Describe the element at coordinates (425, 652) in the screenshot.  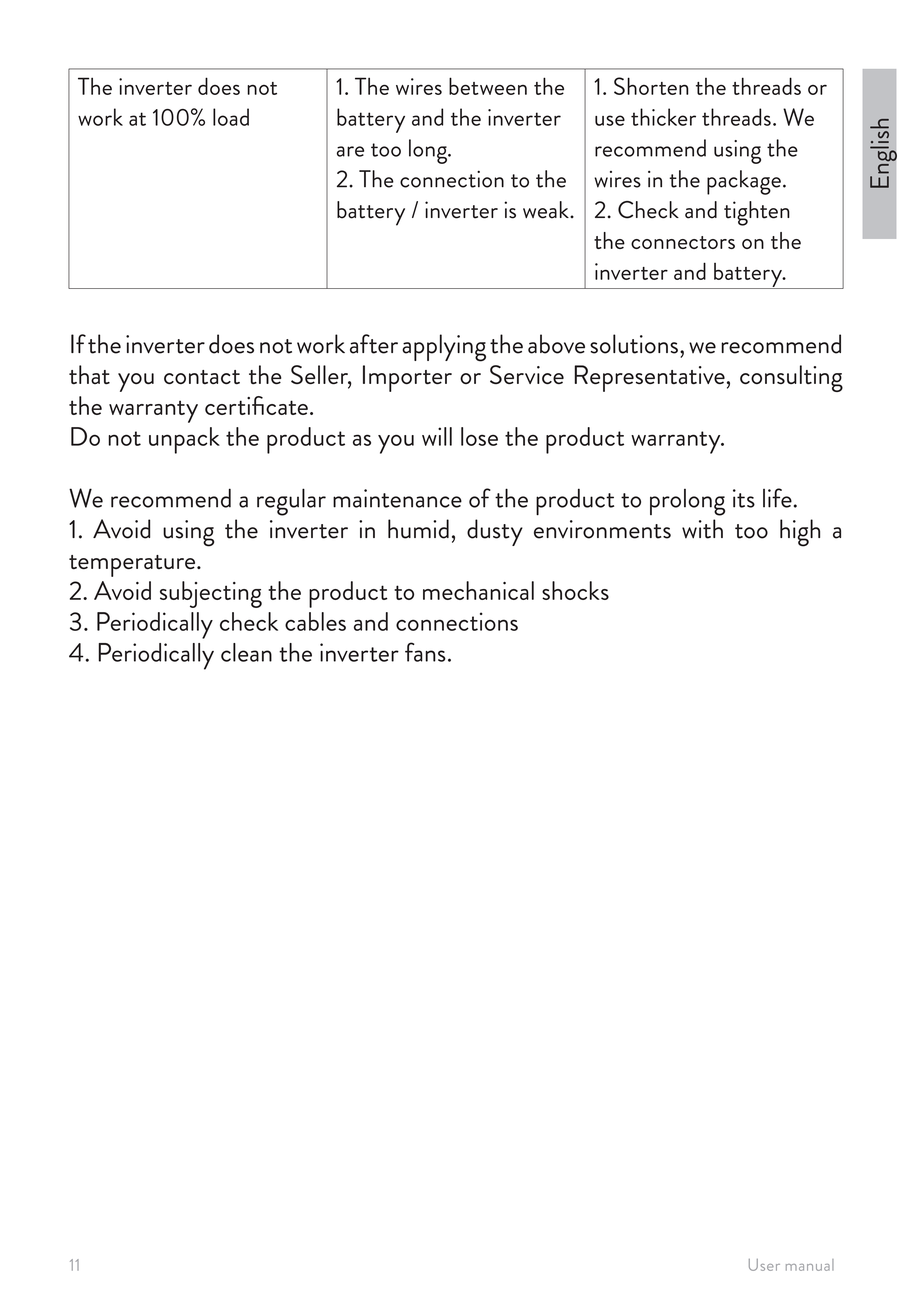
I see `fans` at that location.
